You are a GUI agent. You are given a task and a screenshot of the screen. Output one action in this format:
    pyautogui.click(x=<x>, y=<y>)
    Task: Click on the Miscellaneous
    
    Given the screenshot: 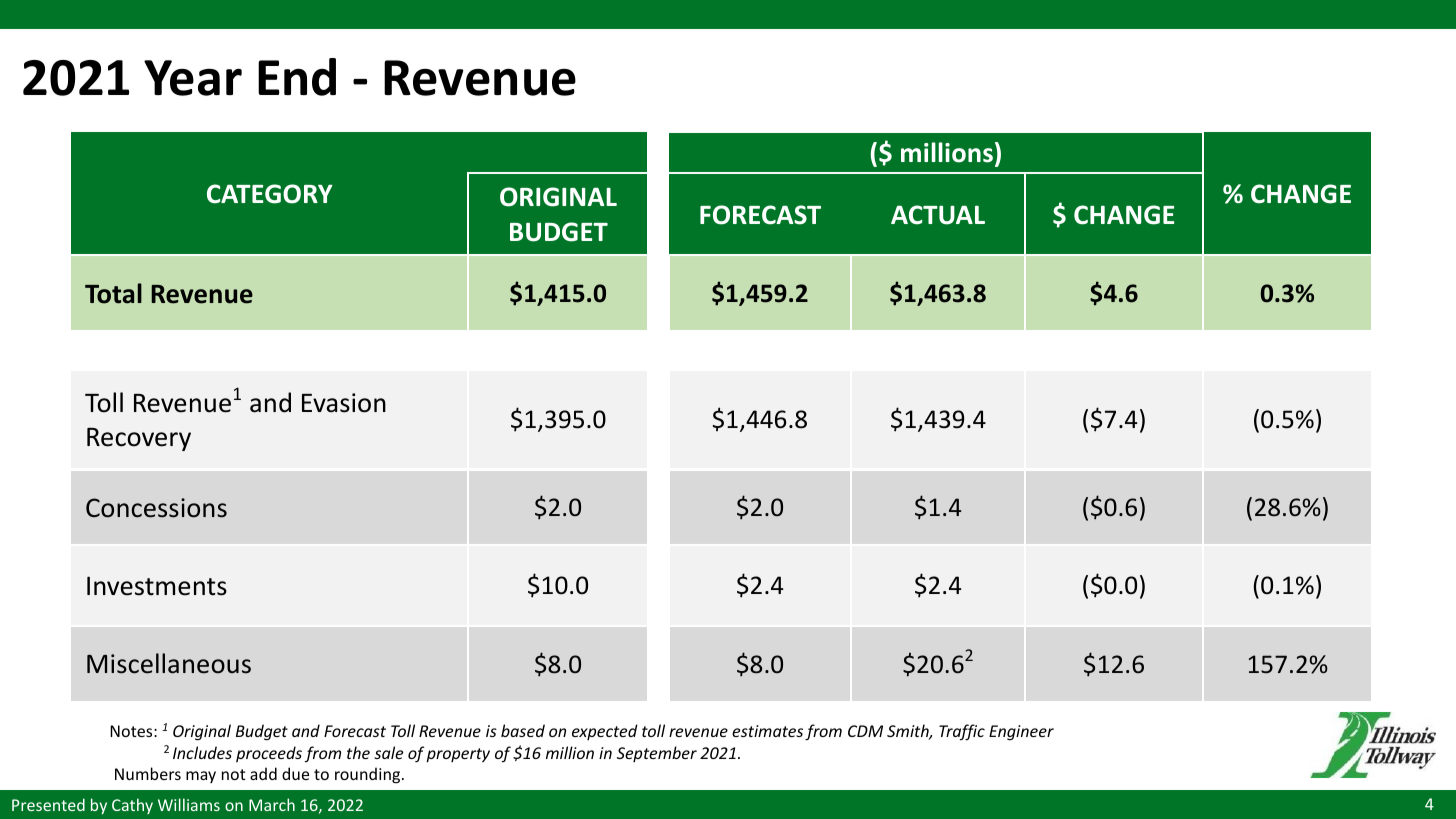 What is the action you would take?
    pyautogui.click(x=169, y=663)
